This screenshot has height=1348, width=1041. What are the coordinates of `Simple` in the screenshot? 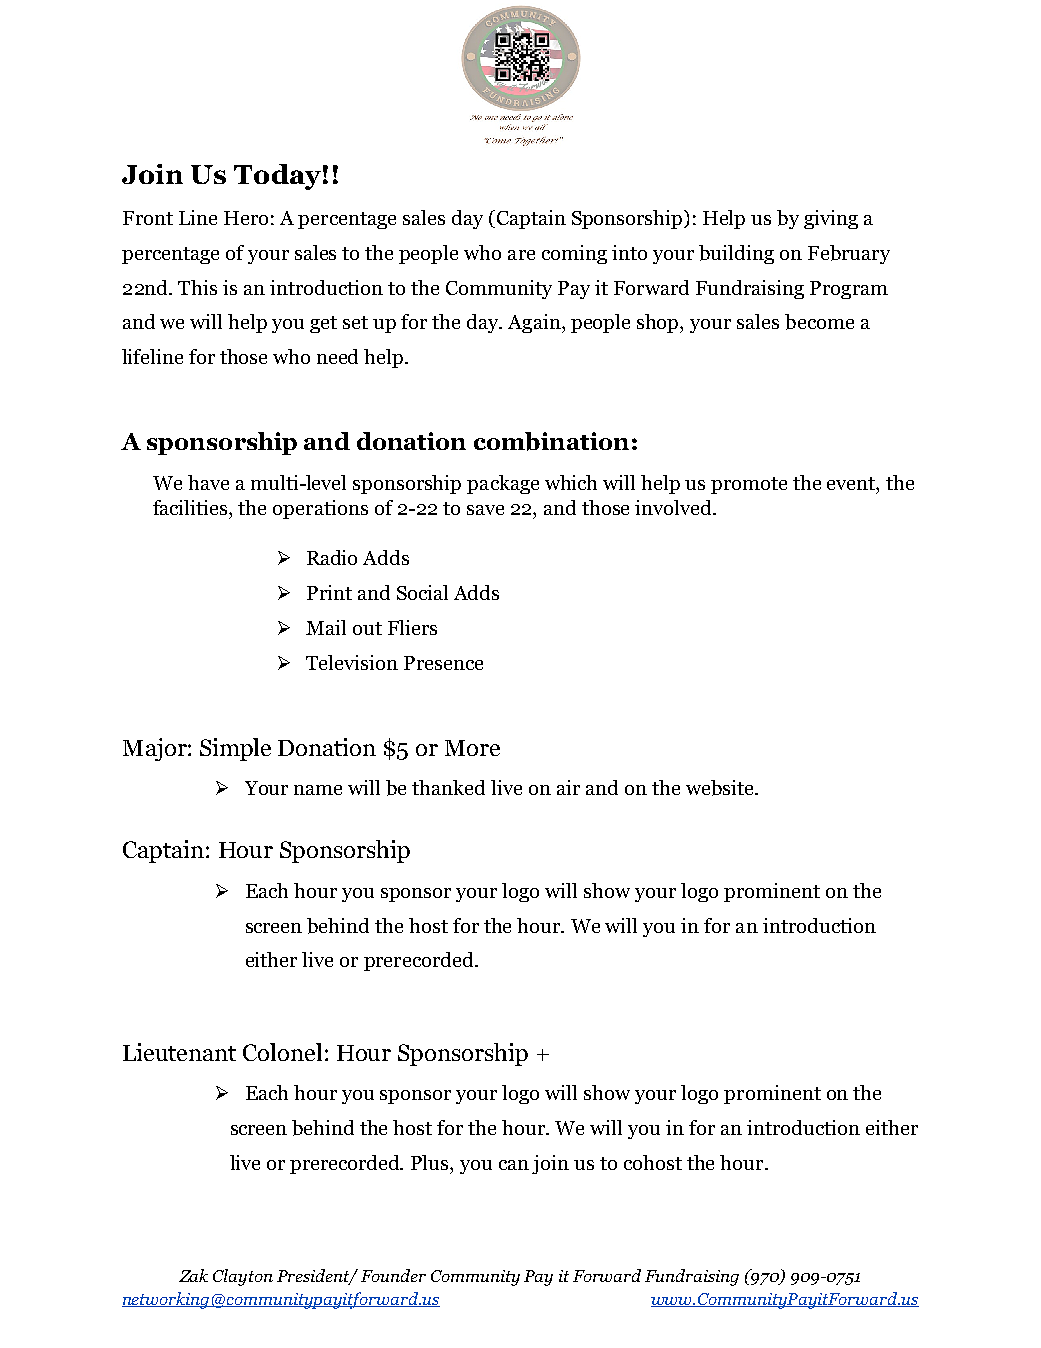 It's located at (235, 749).
